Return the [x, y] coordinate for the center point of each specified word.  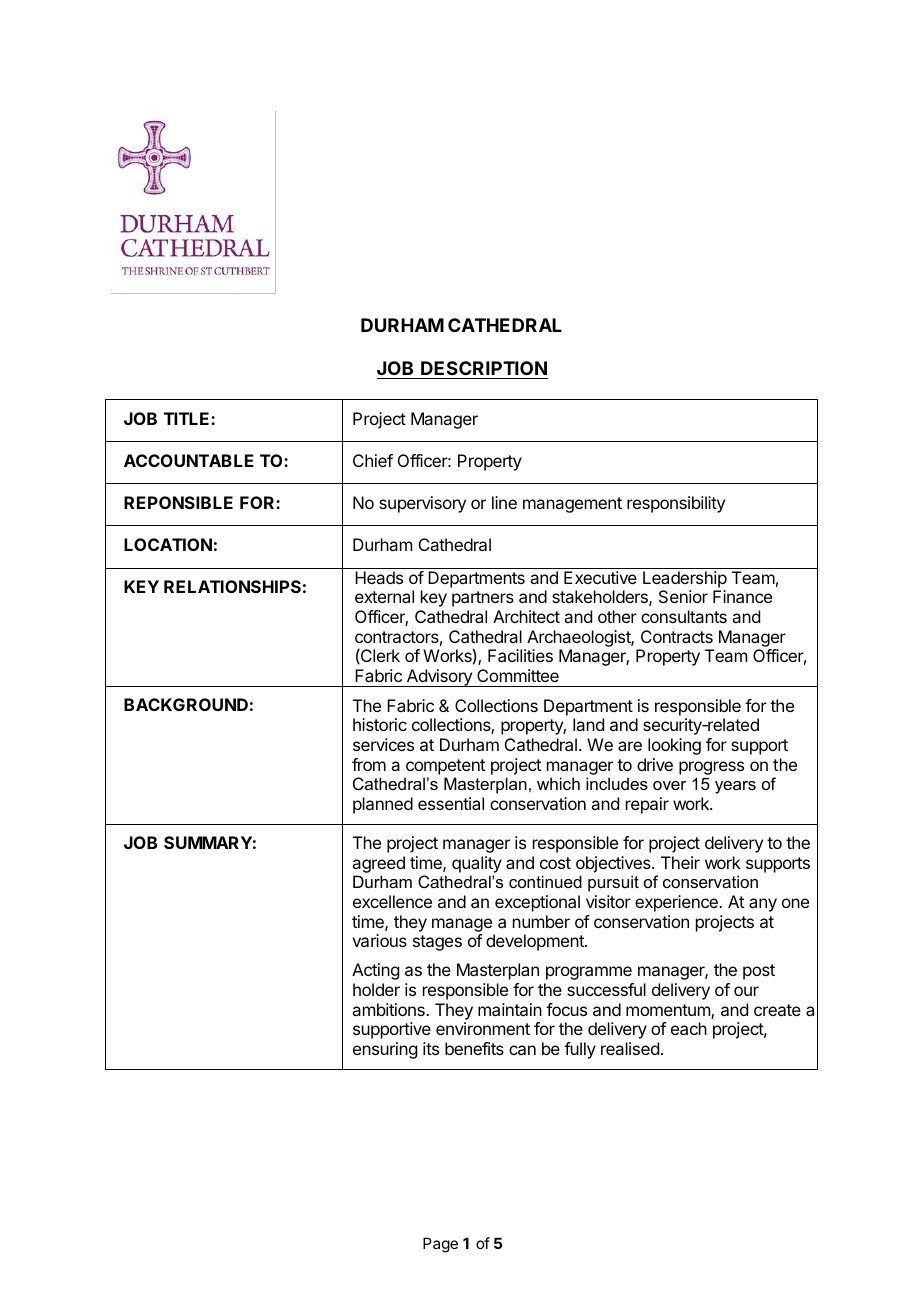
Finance [742, 596]
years [735, 787]
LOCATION [168, 544]
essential [451, 803]
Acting [375, 971]
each [689, 1028]
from [369, 764]
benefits [474, 1048]
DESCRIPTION [484, 368]
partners [483, 599]
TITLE [188, 418]
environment [483, 1028]
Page [440, 1245]
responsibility [676, 504]
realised [630, 1048]
